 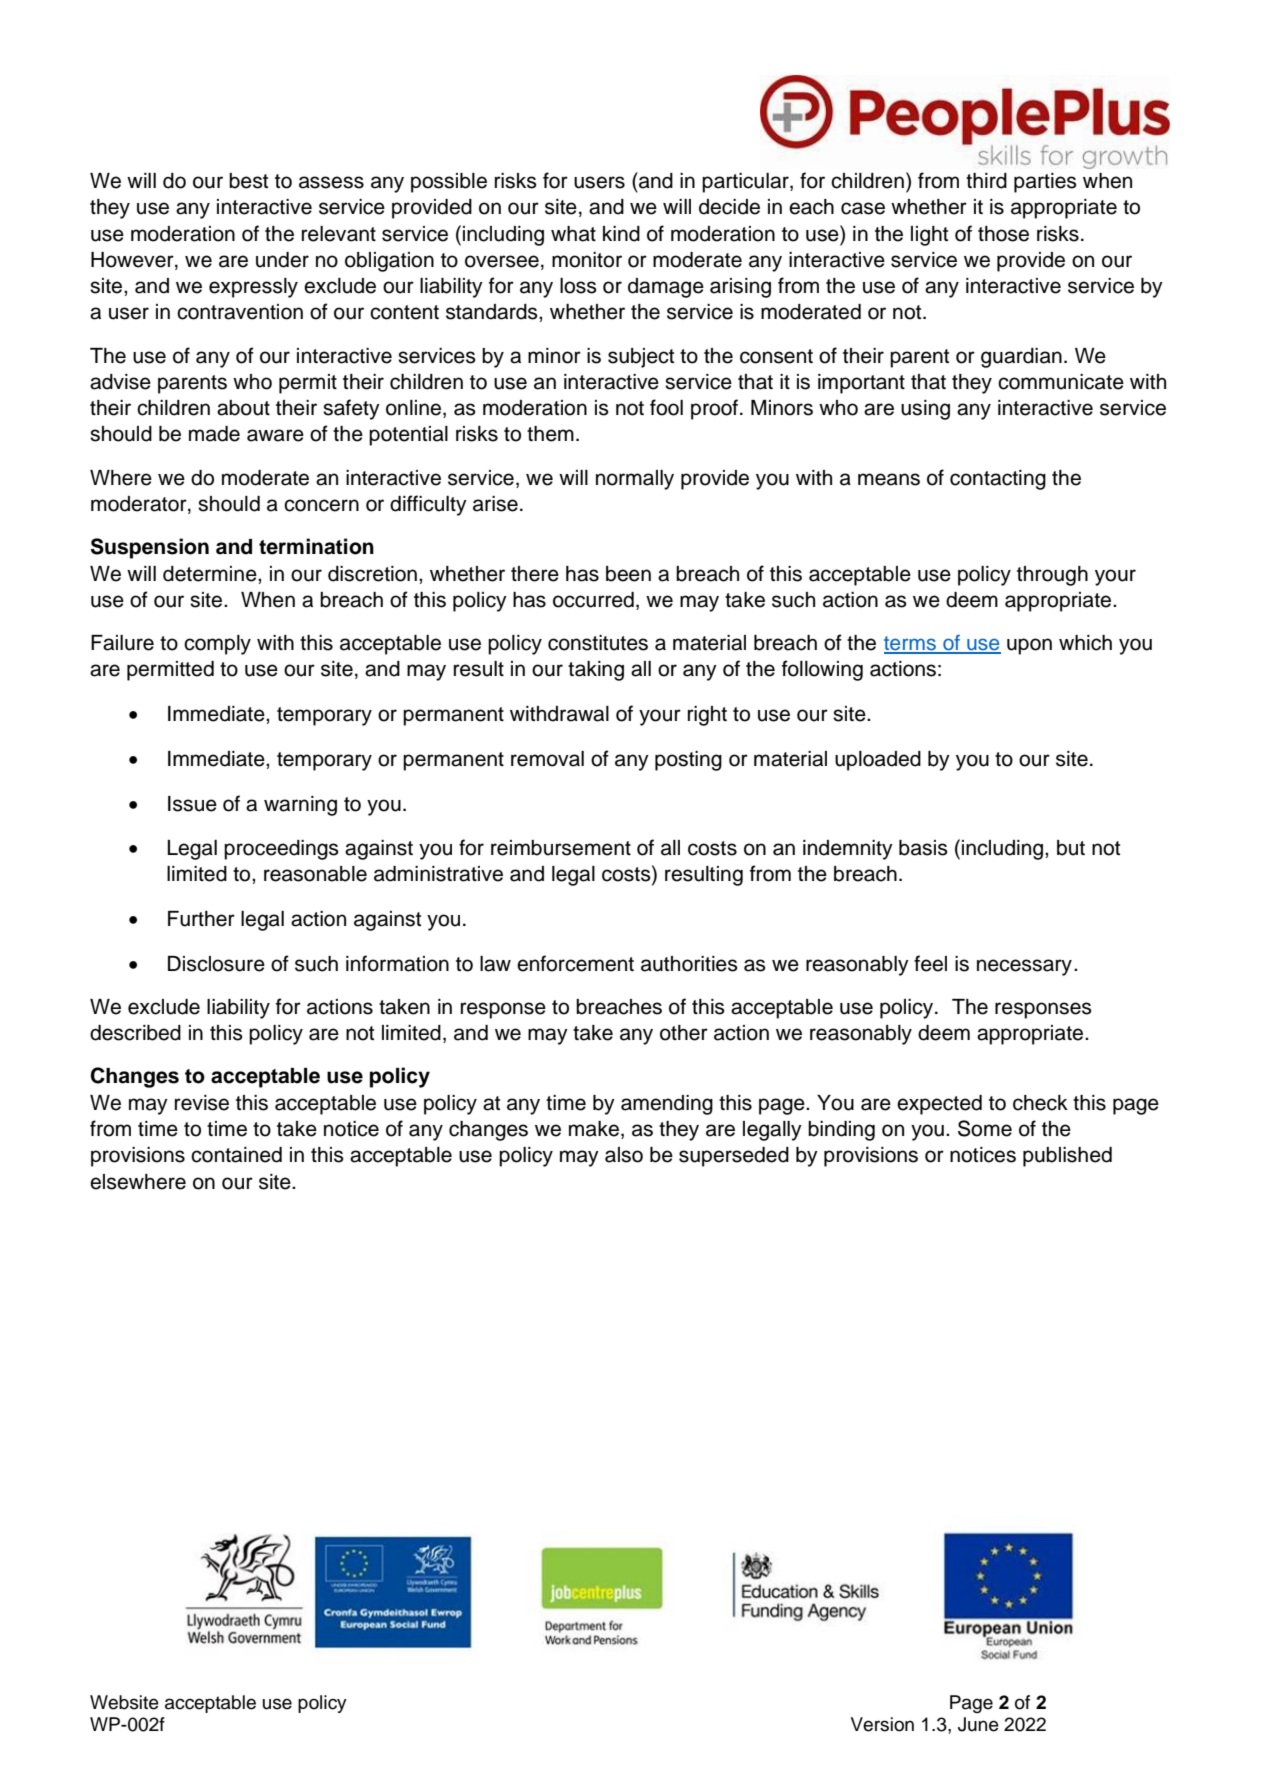 What do you see at coordinates (1003, 234) in the document?
I see `those` at bounding box center [1003, 234].
